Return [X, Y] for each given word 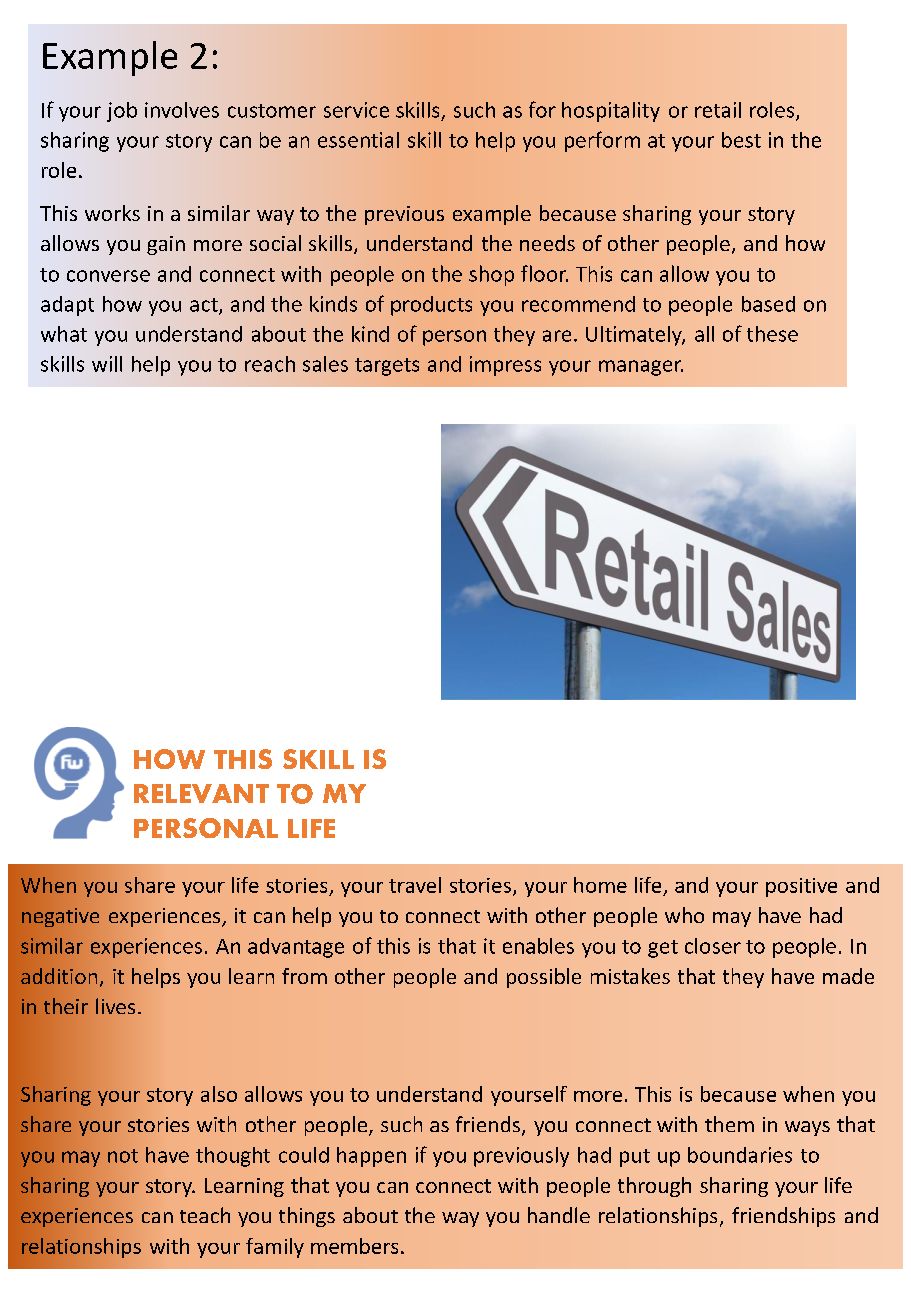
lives [115, 1006]
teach [205, 1215]
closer [713, 946]
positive [801, 887]
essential [358, 140]
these [772, 334]
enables [538, 946]
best [741, 140]
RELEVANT [201, 793]
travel [415, 885]
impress [505, 366]
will [107, 364]
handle [559, 1215]
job [122, 112]
